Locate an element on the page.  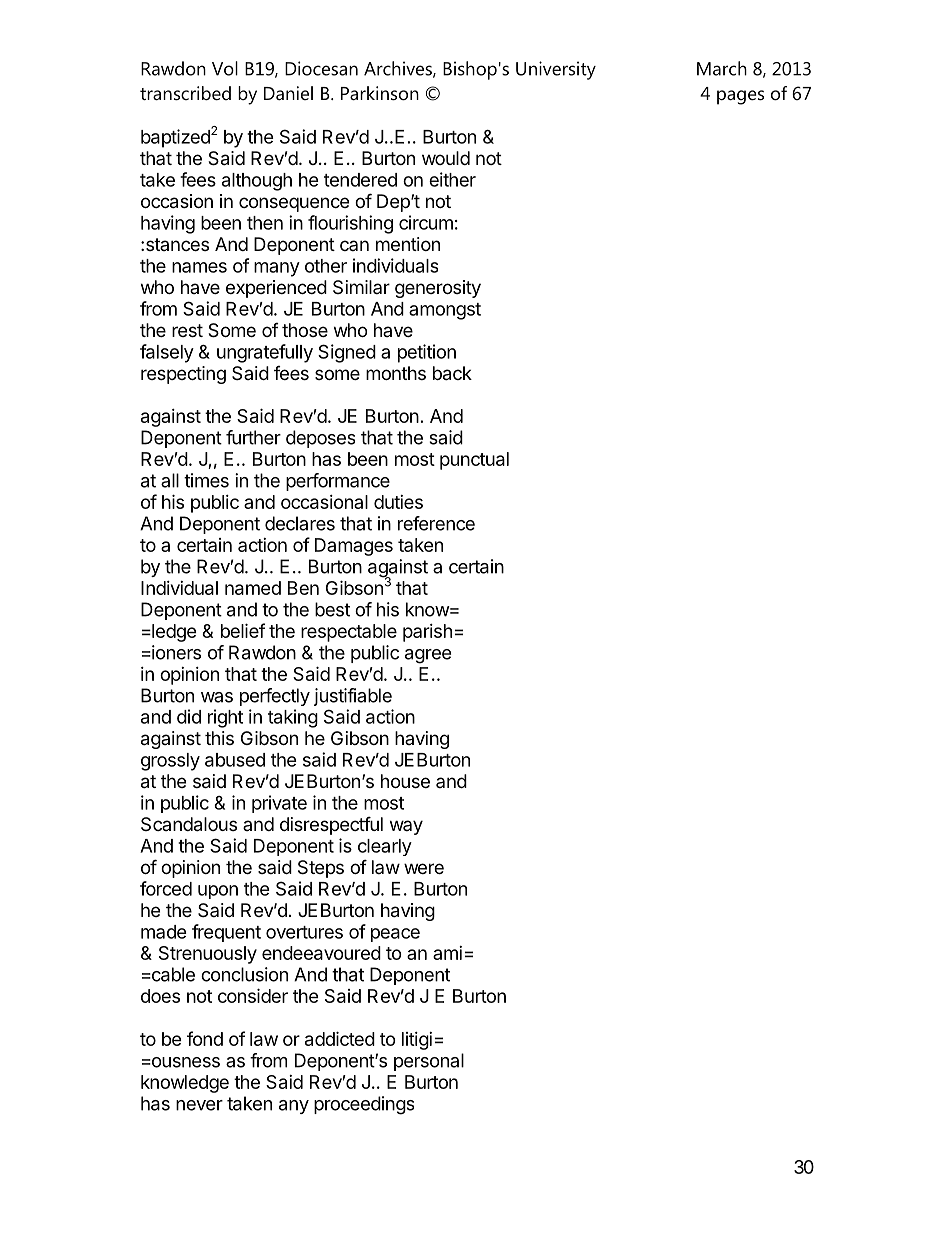
Vol is located at coordinates (225, 68).
